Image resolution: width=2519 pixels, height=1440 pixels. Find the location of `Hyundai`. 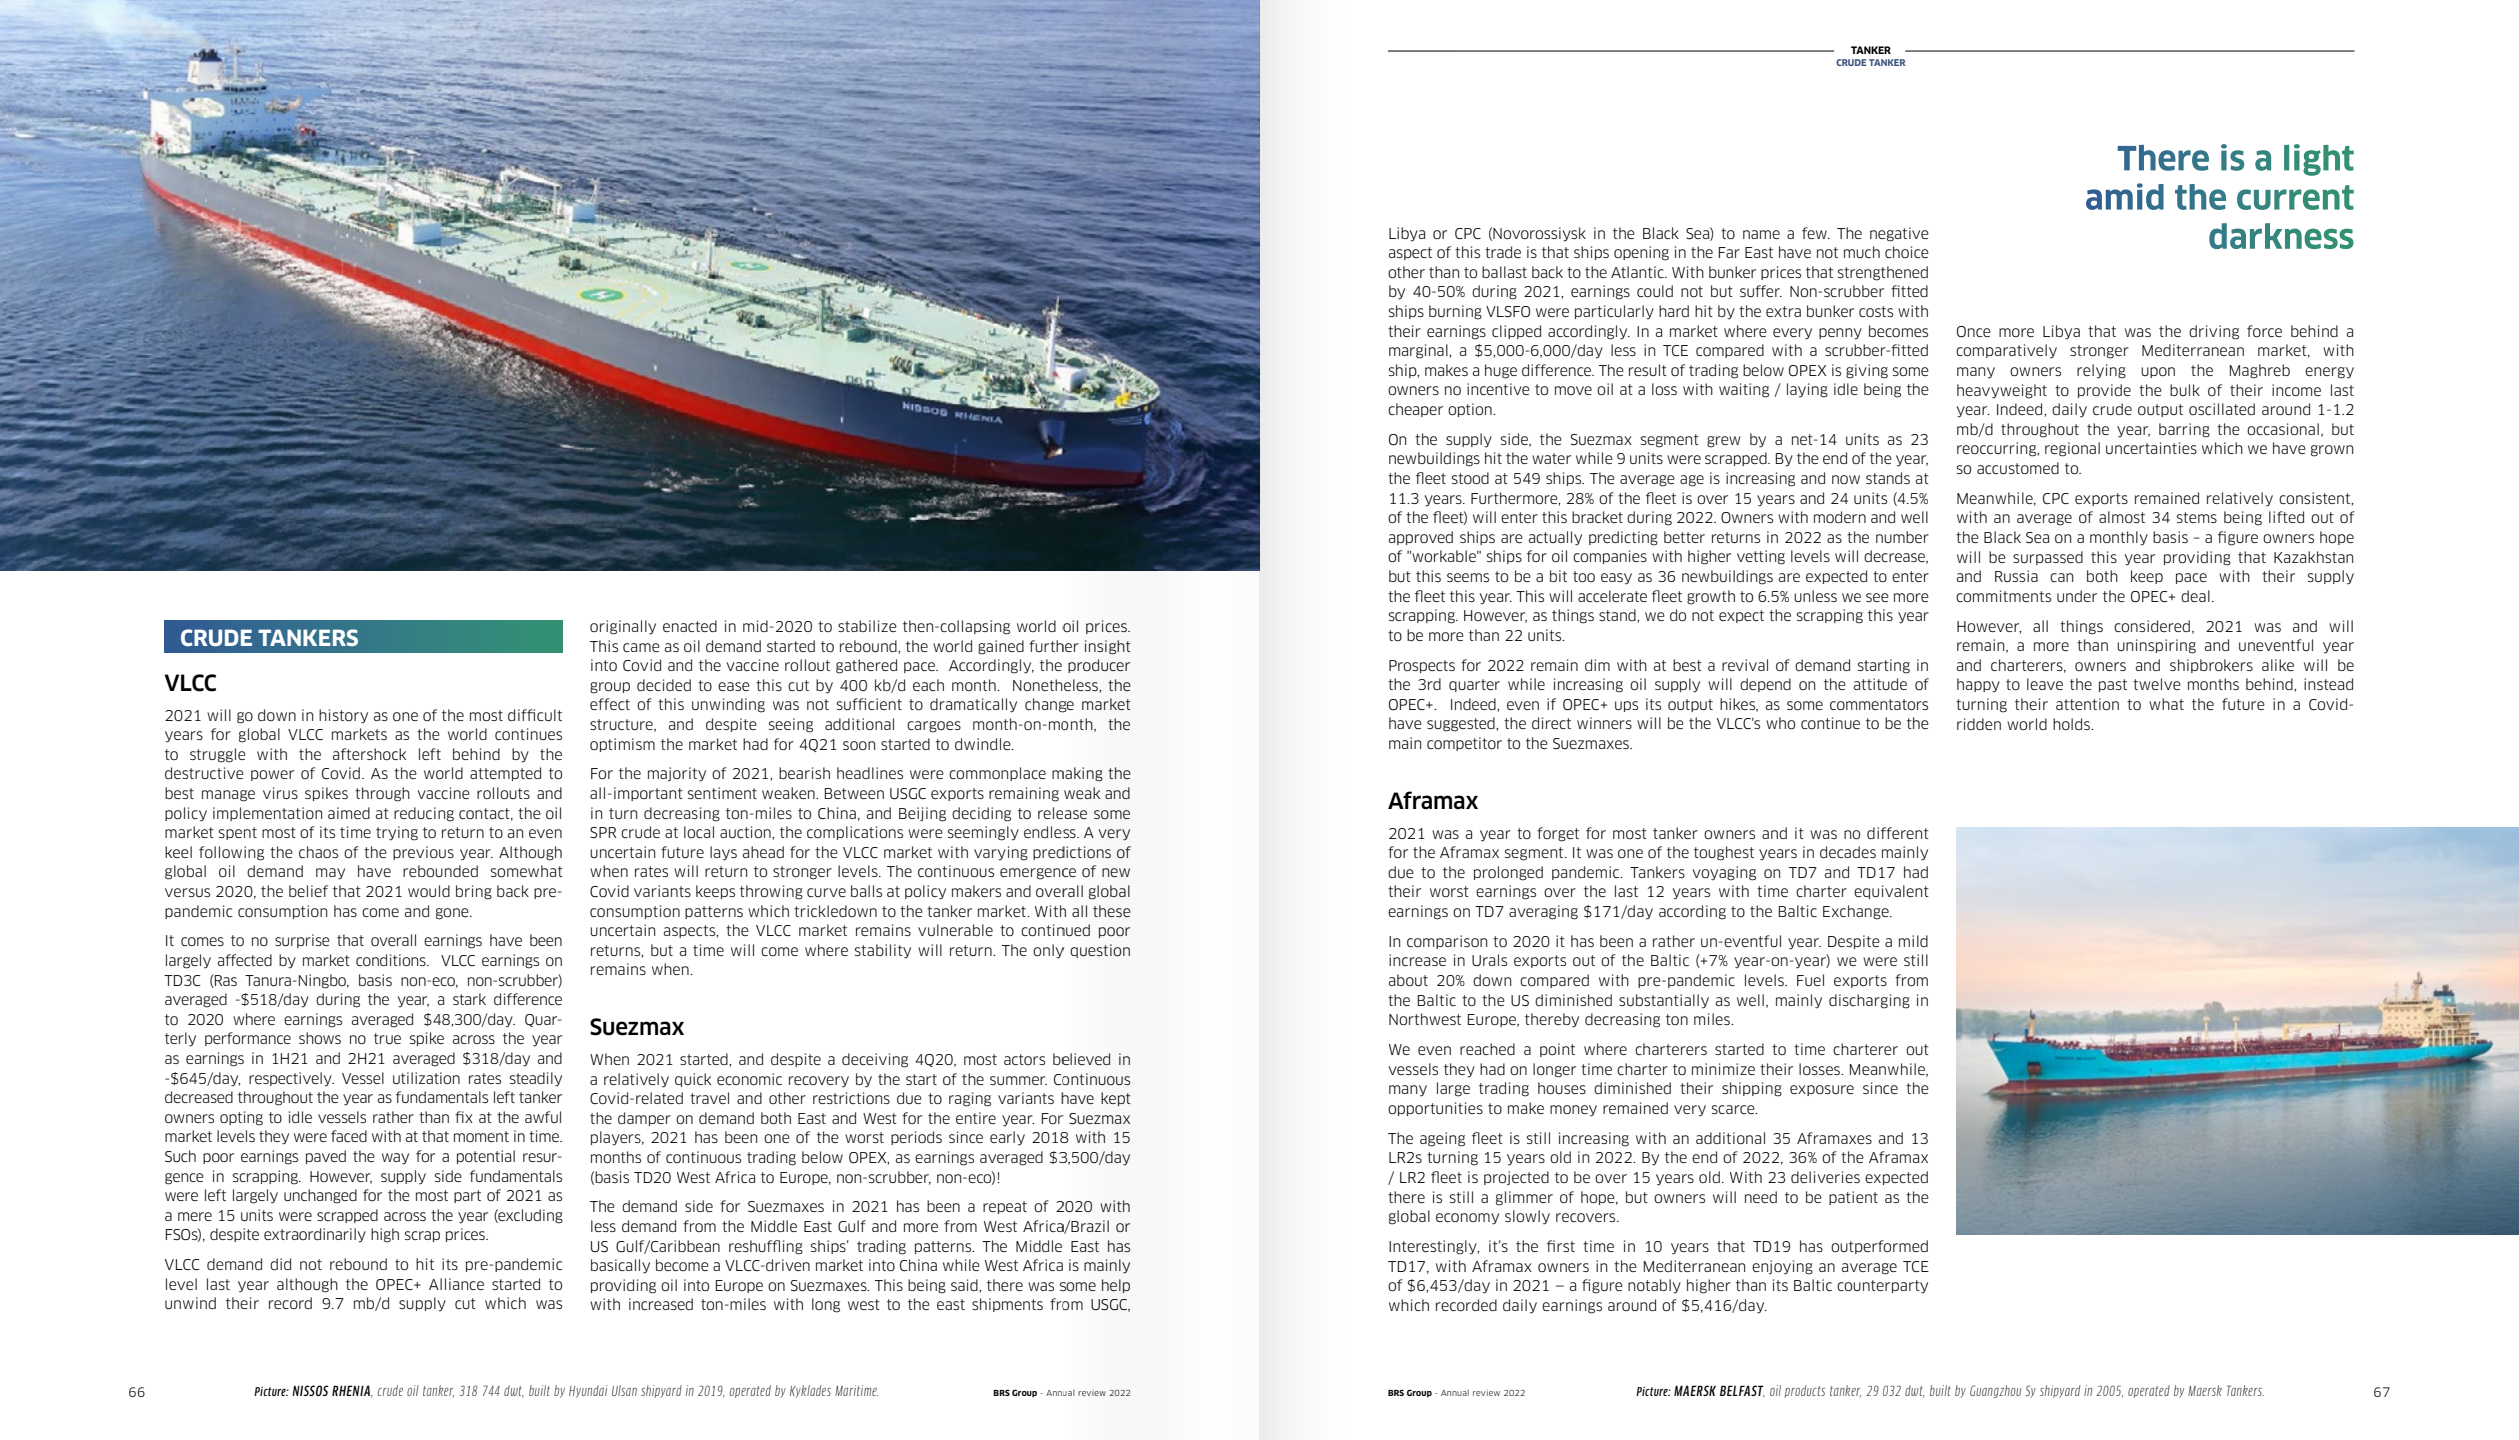

Hyundai is located at coordinates (588, 1391).
